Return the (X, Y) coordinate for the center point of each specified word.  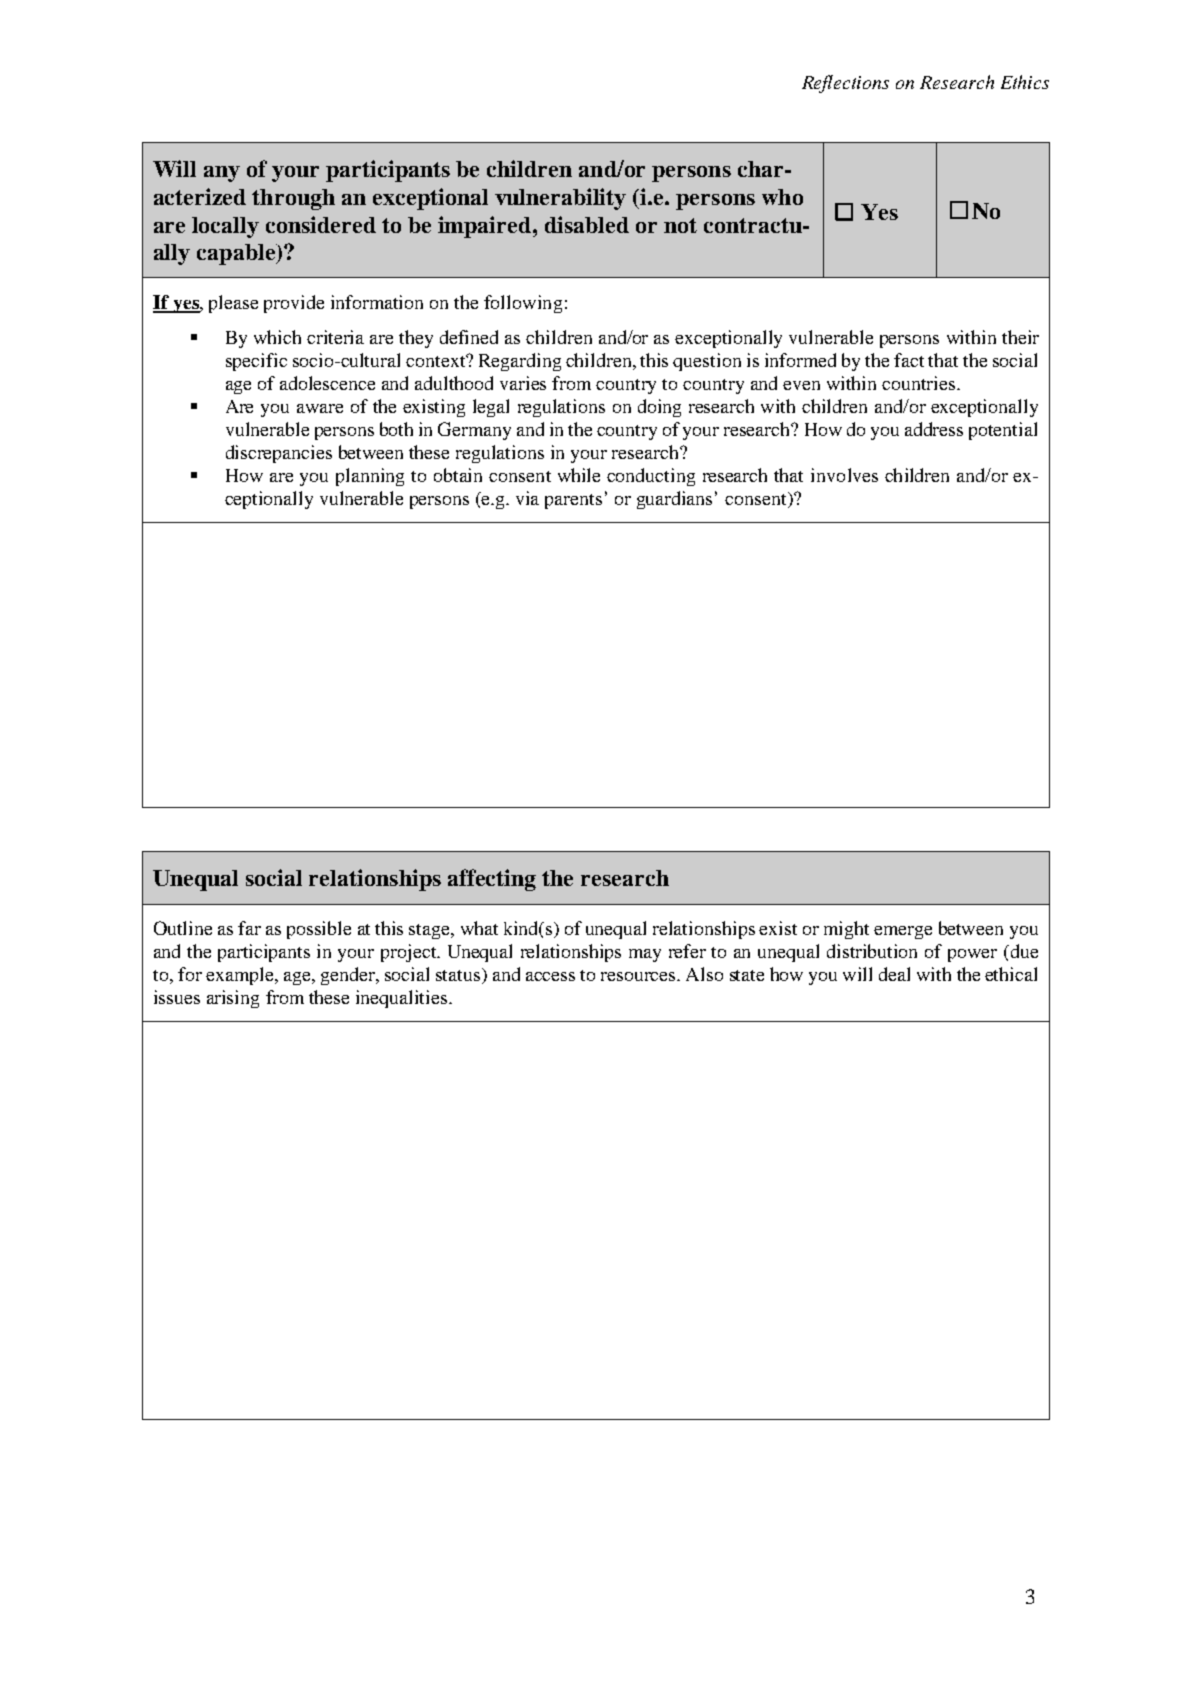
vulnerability (560, 199)
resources (640, 976)
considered (321, 224)
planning (370, 477)
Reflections (845, 84)
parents (573, 501)
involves (844, 475)
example (241, 976)
